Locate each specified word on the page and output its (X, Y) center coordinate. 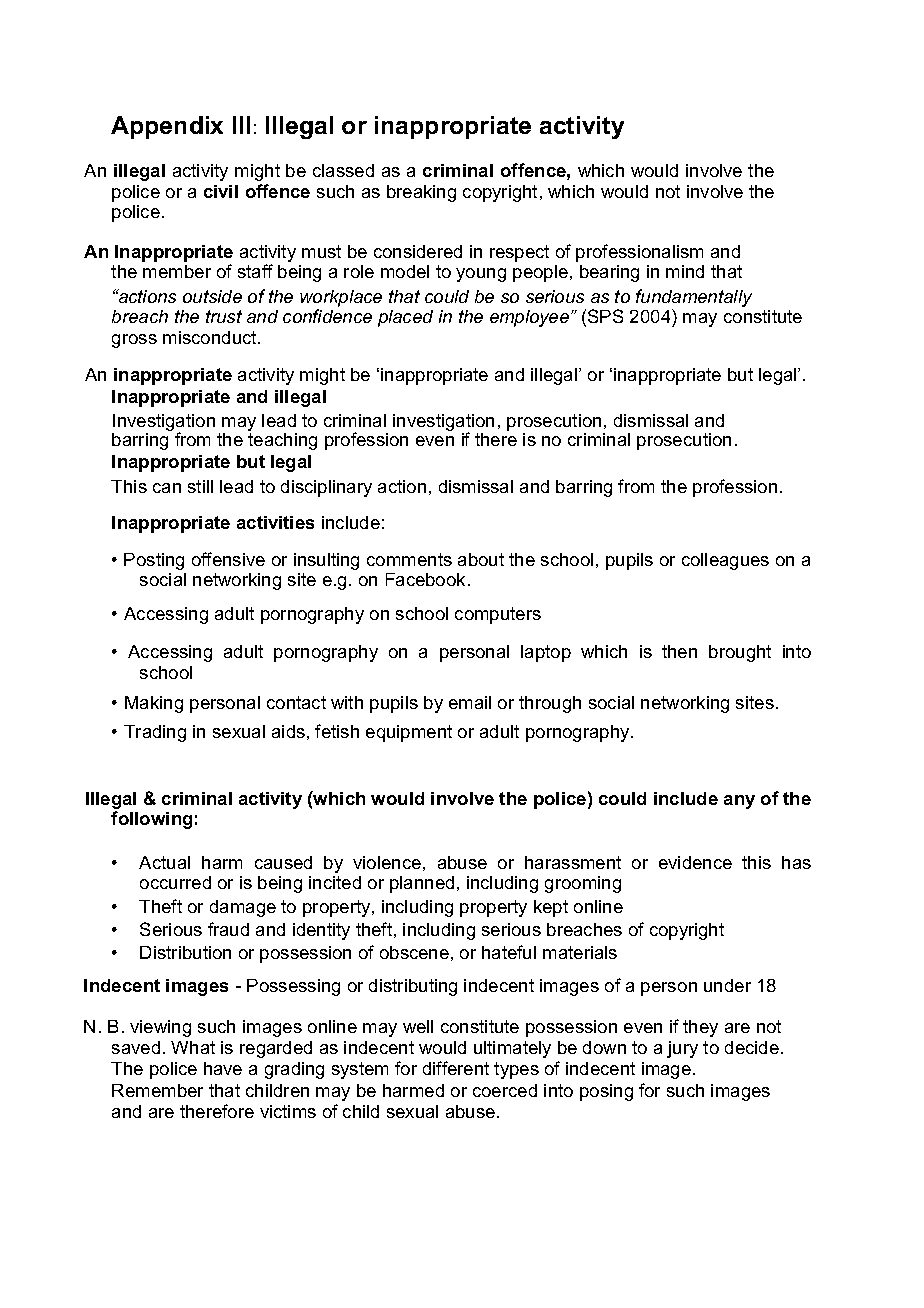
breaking (421, 193)
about (481, 559)
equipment (409, 733)
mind (685, 271)
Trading (155, 733)
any (739, 802)
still (200, 486)
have (223, 1068)
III (241, 125)
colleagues (725, 561)
